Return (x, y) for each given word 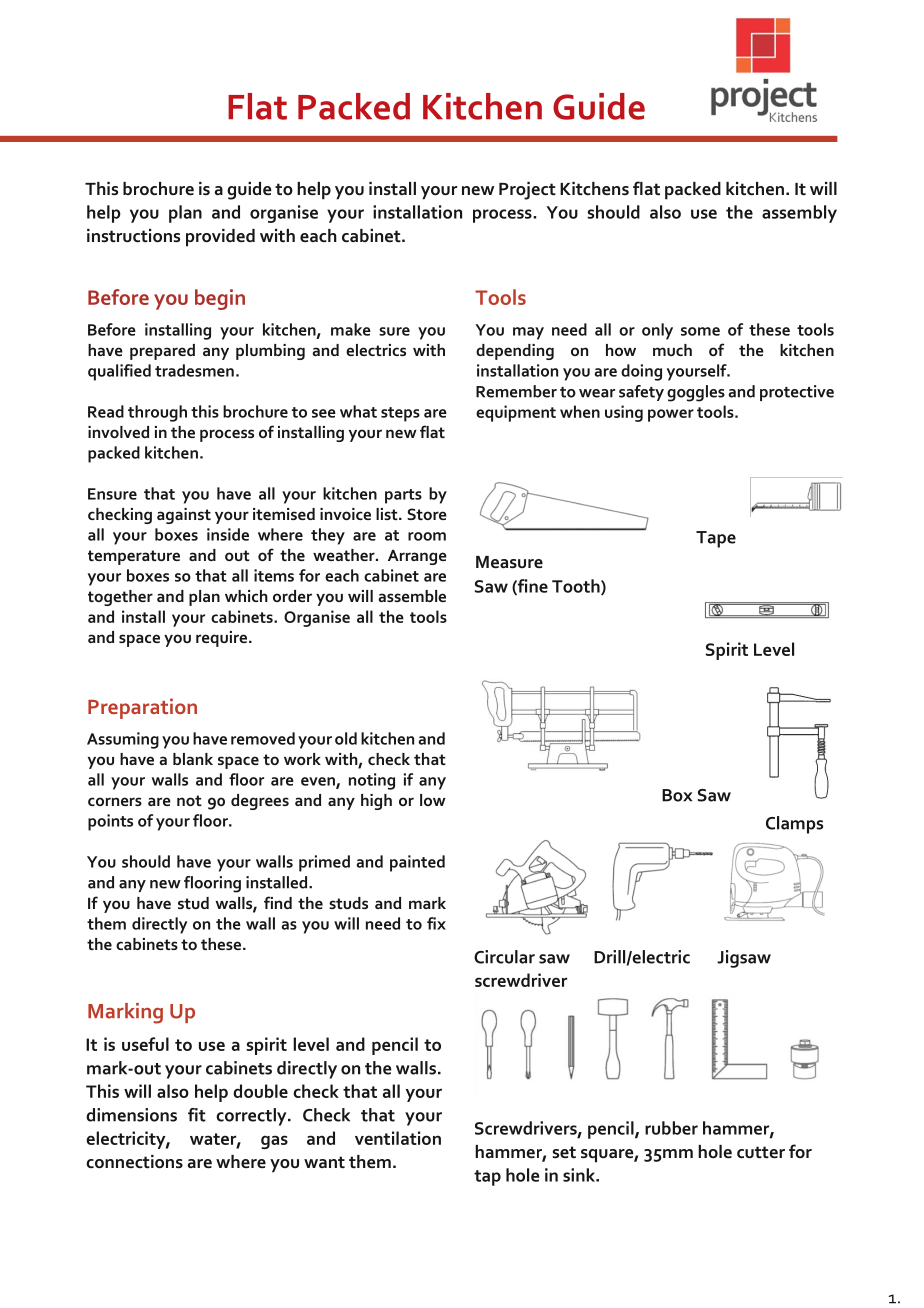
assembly (799, 214)
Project (527, 191)
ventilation (398, 1138)
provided (220, 238)
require (223, 639)
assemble (412, 596)
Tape (716, 539)
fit (197, 1115)
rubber (671, 1128)
